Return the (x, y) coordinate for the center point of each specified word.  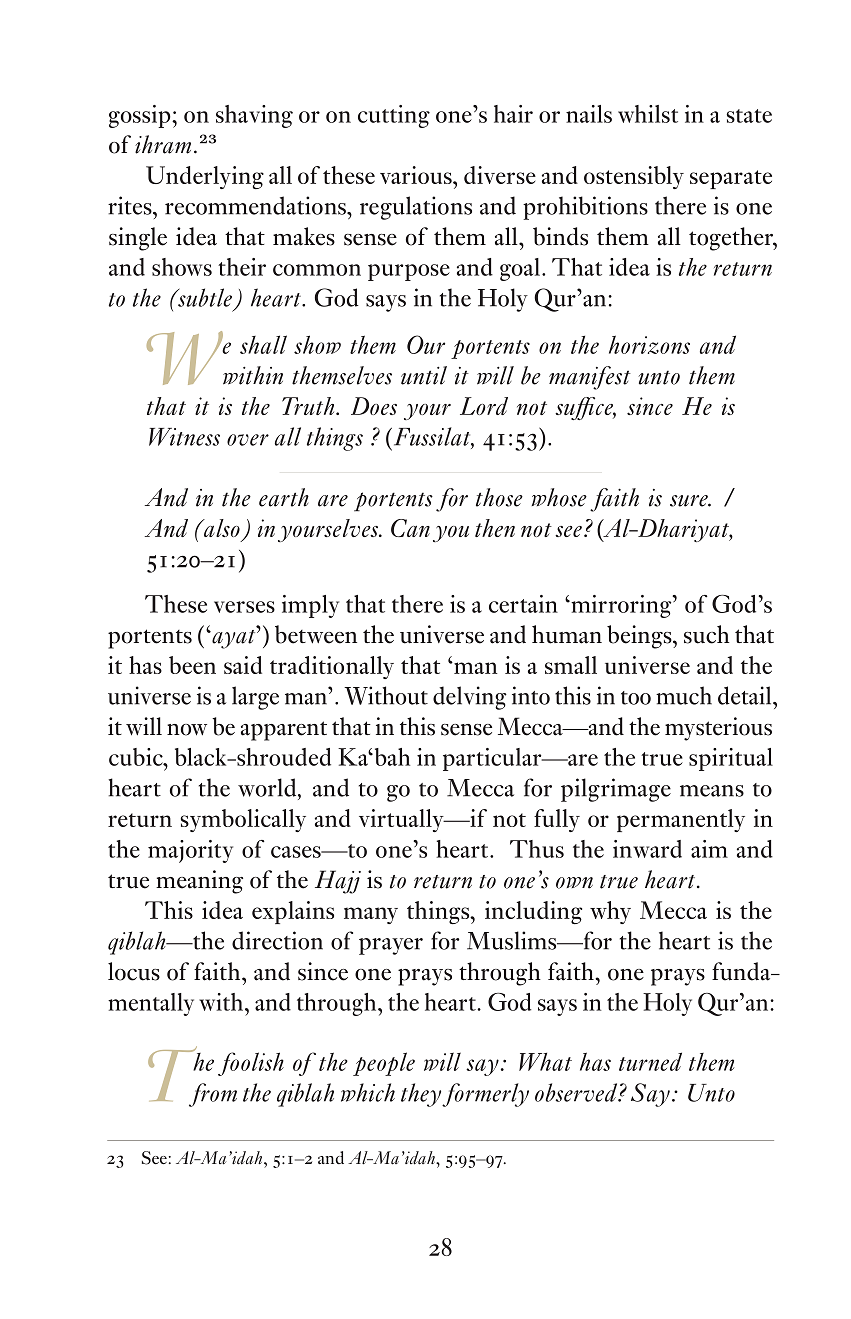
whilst (648, 114)
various (417, 175)
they (422, 1095)
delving (470, 698)
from (213, 1095)
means (712, 791)
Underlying (205, 177)
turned (650, 1061)
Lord (484, 406)
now (187, 730)
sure (690, 501)
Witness (184, 437)
